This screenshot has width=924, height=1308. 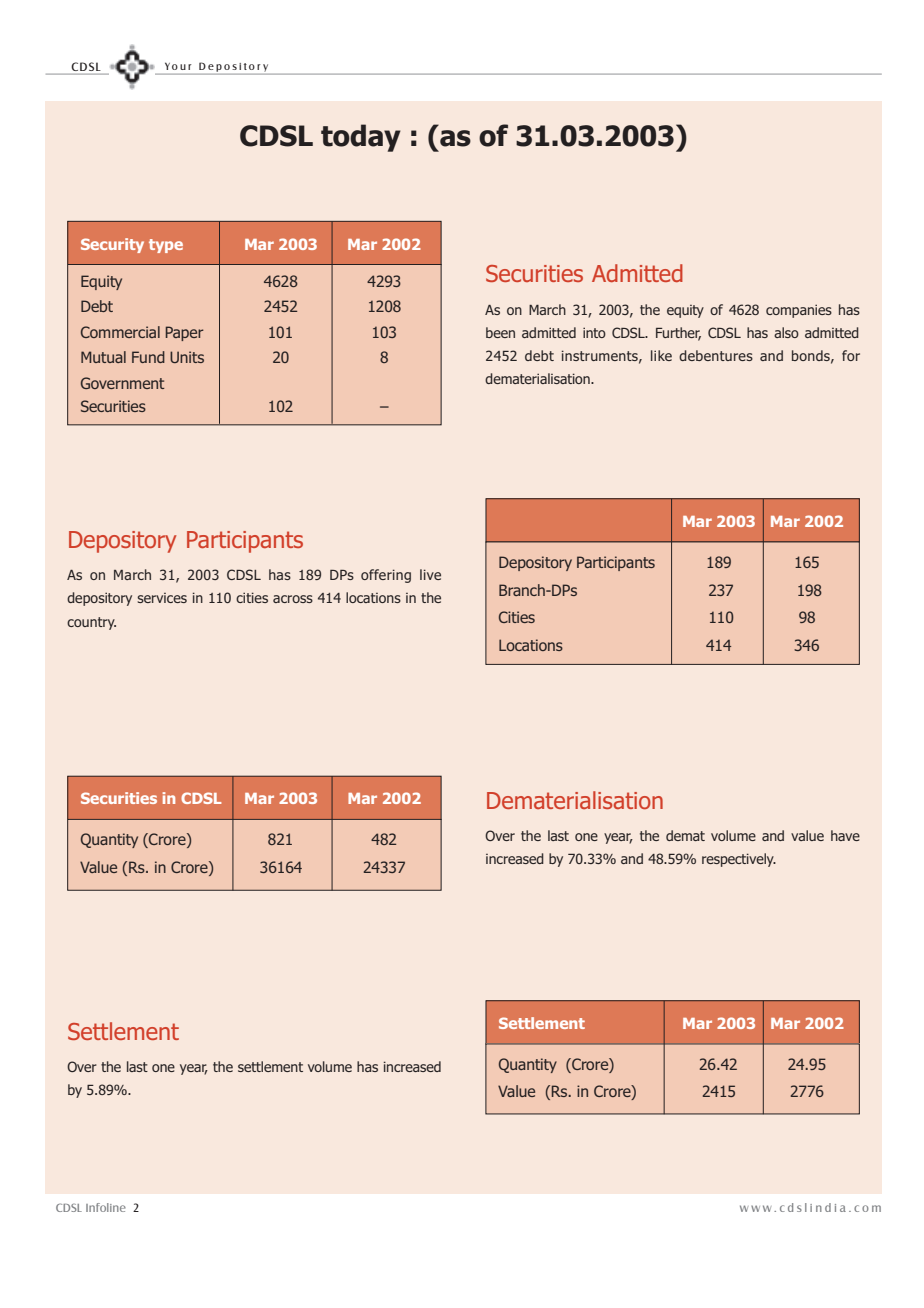 I want to click on country, so click(x=91, y=623).
